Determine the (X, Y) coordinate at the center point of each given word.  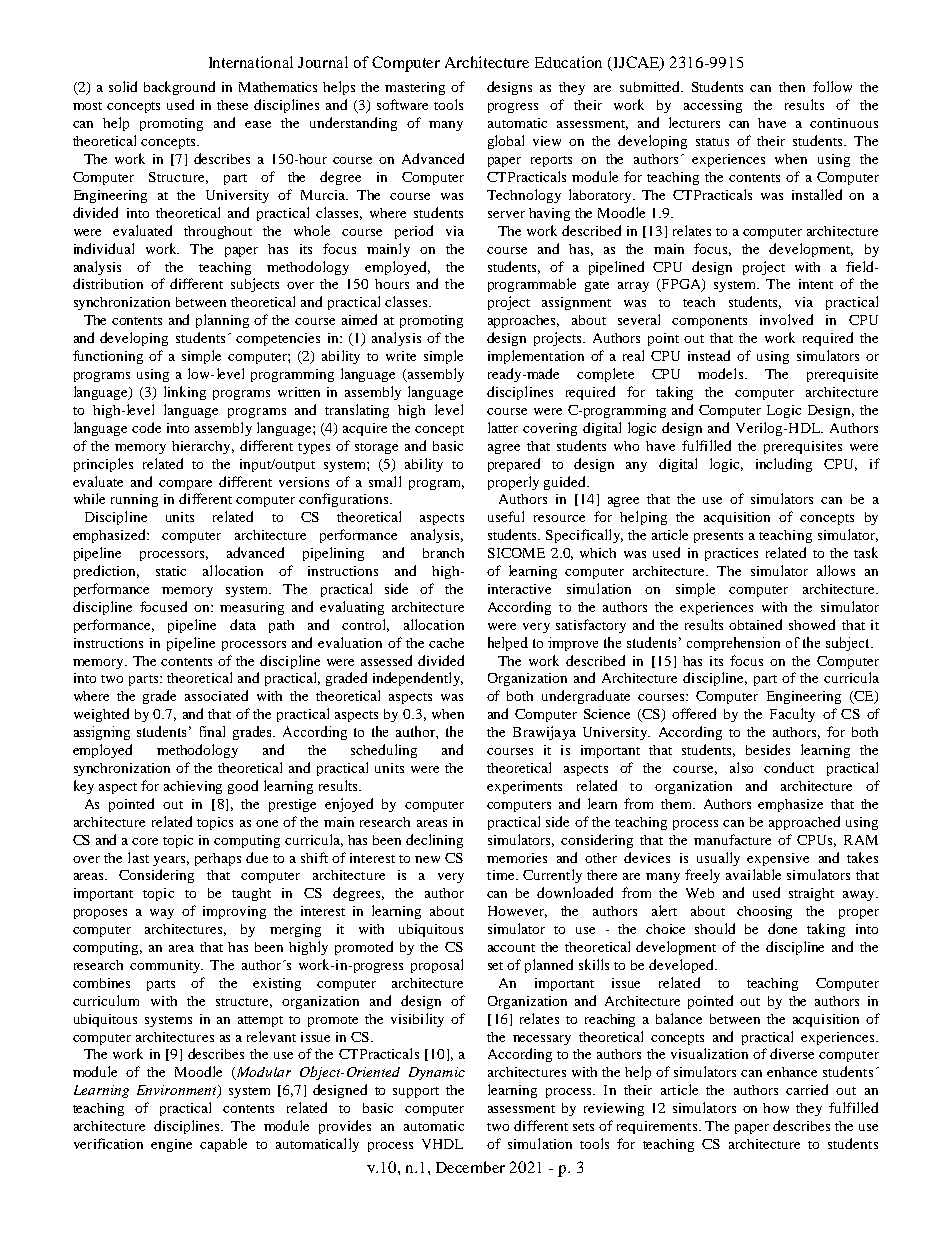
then (792, 87)
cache (446, 643)
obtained (755, 624)
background (179, 88)
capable (223, 1145)
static (171, 571)
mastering (415, 88)
